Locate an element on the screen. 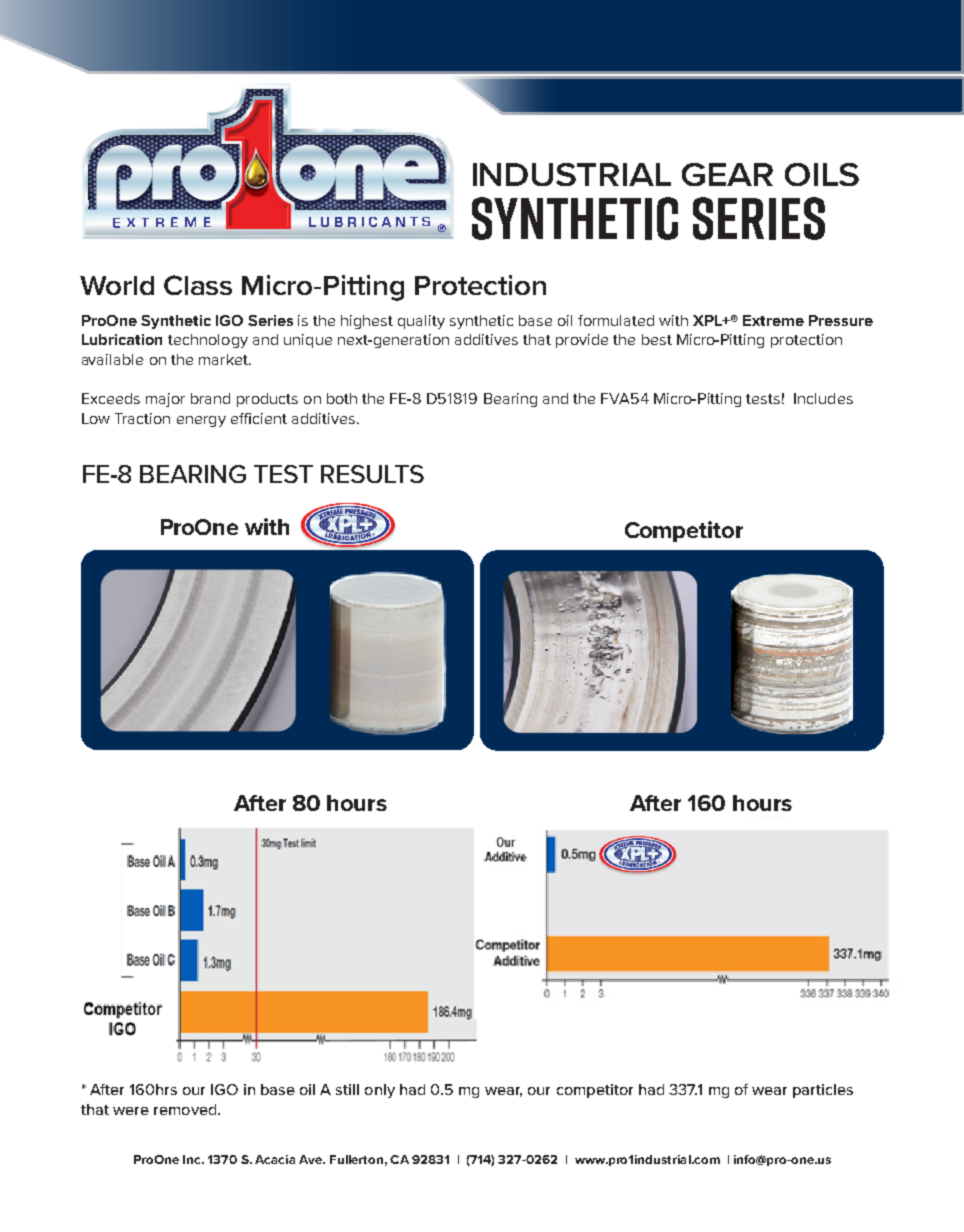 The image size is (964, 1232). Includes is located at coordinates (823, 398).
